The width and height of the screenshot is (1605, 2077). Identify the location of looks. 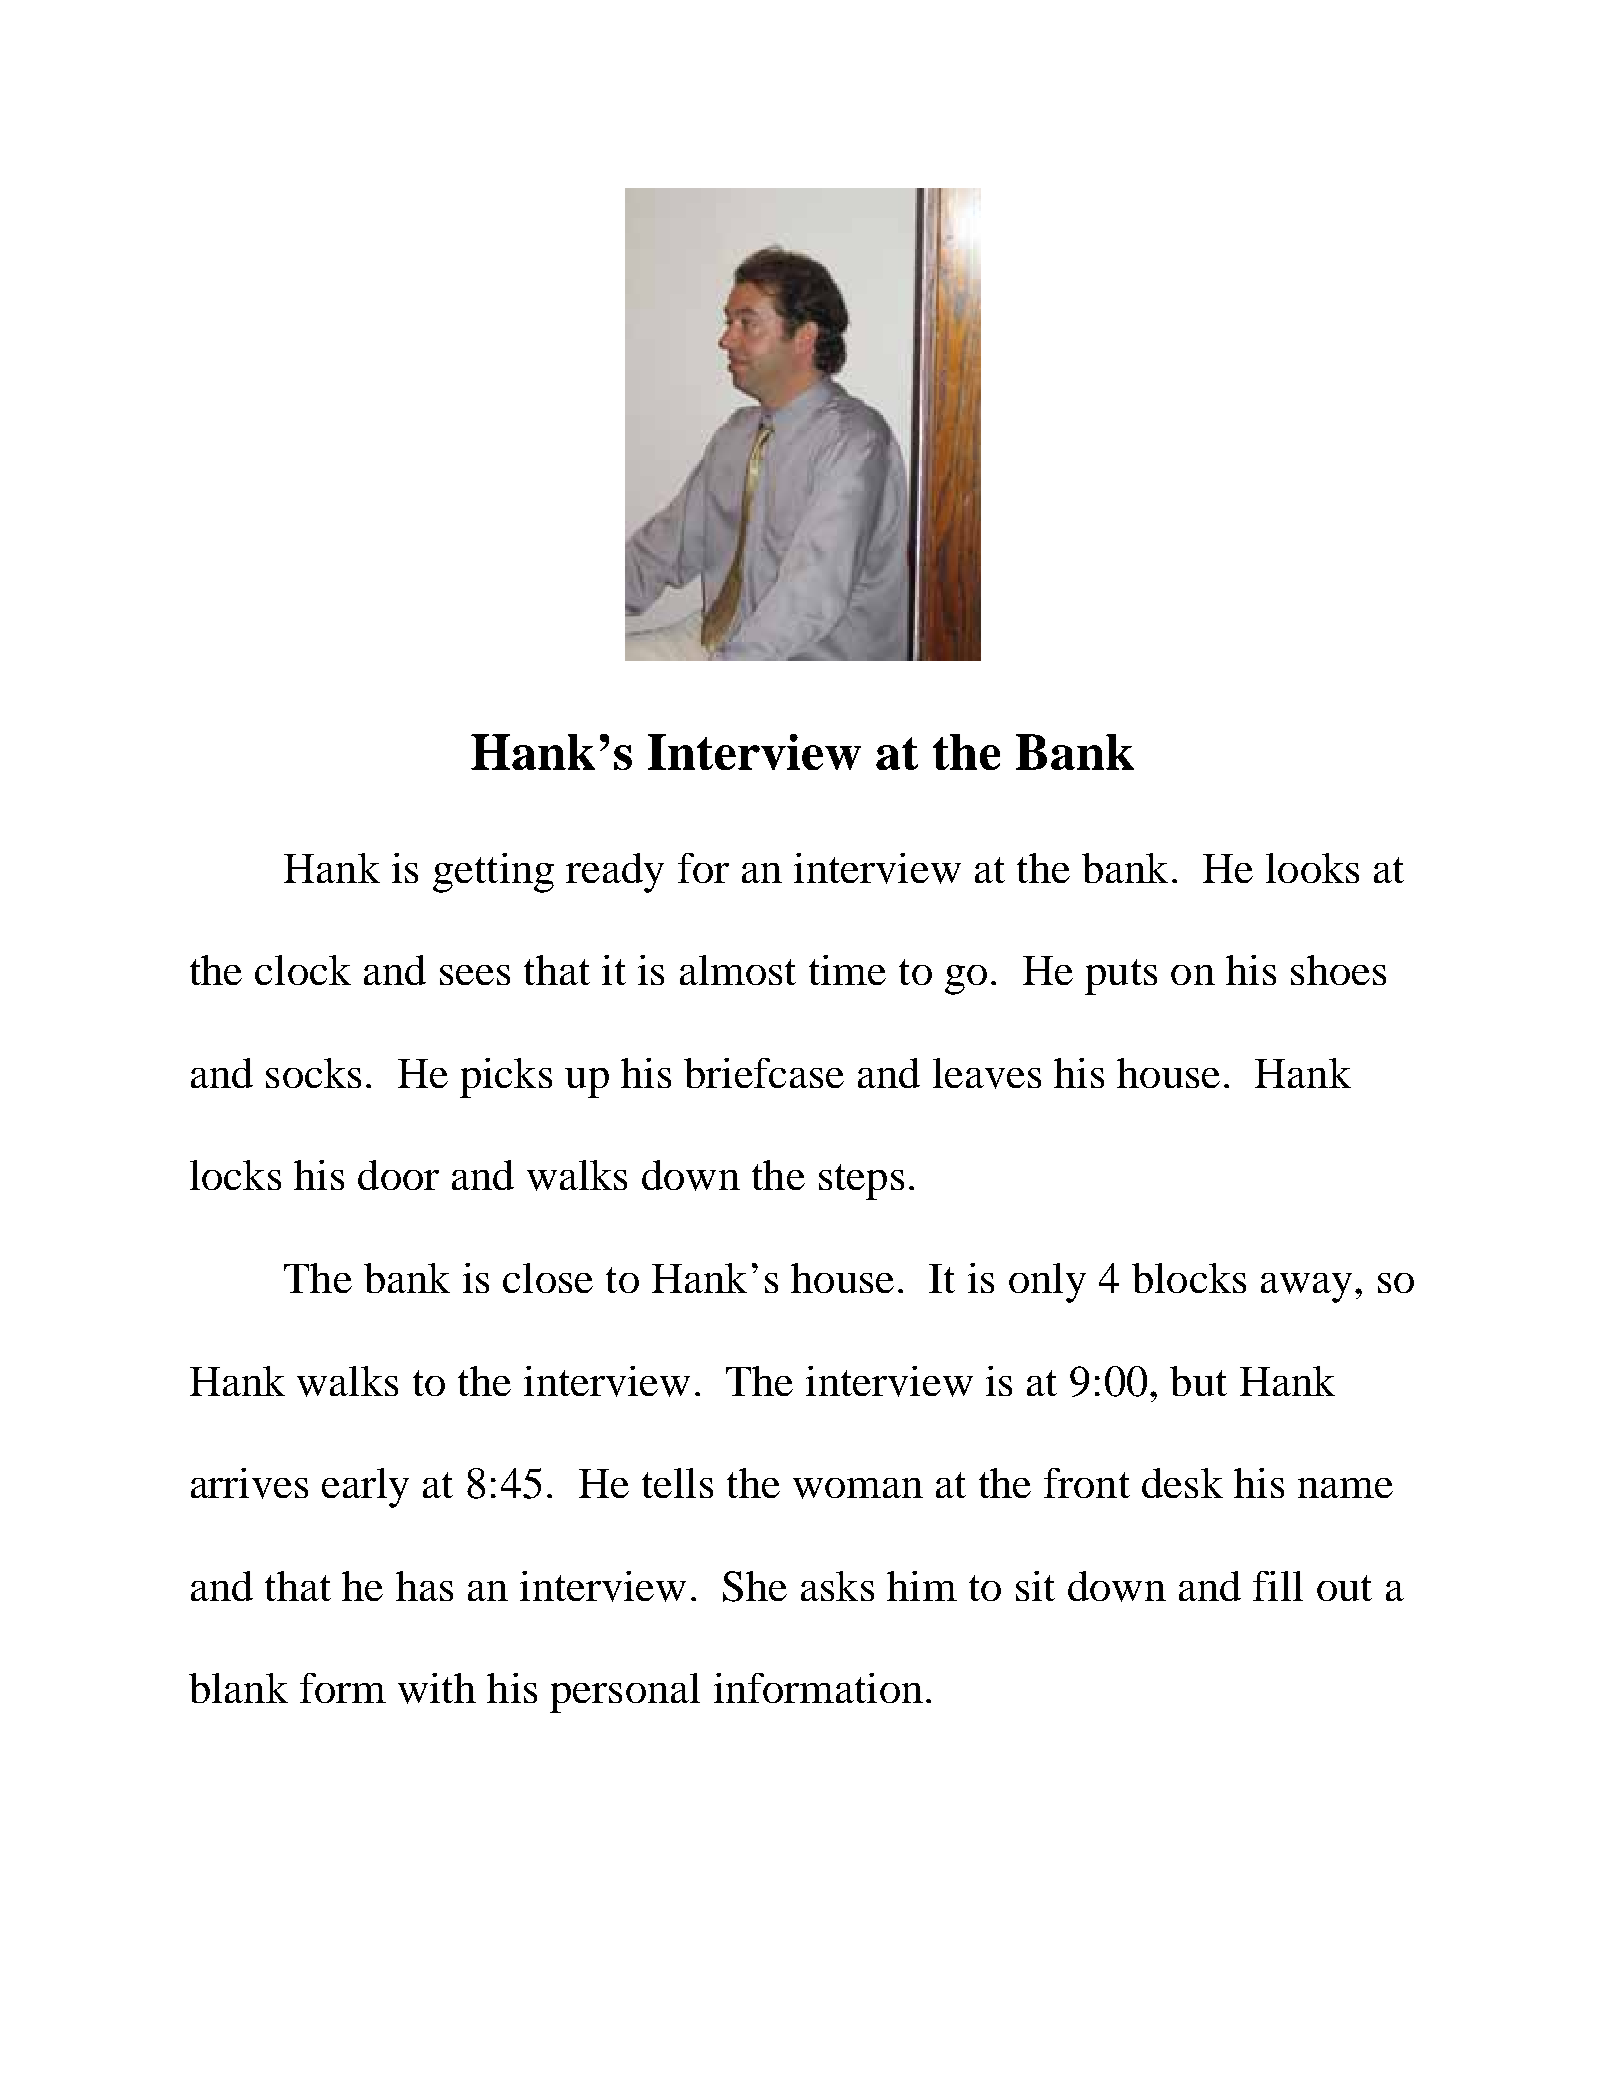
(1312, 868).
